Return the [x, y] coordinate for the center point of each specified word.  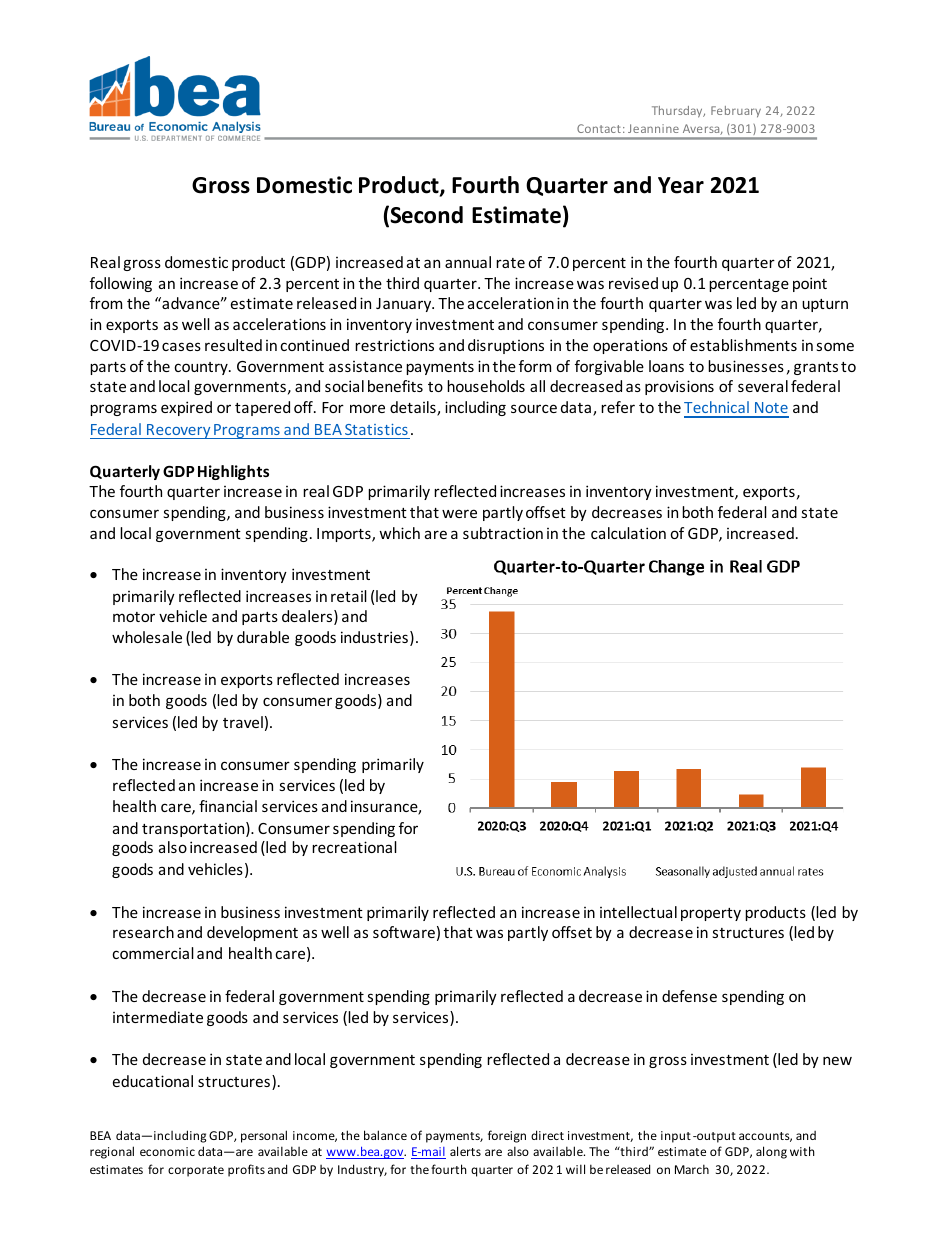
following [121, 284]
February [736, 112]
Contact [599, 128]
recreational [354, 847]
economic [167, 1151]
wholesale [147, 637]
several [763, 386]
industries [374, 637]
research [143, 932]
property [711, 914]
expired [186, 408]
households [486, 386]
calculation [628, 533]
